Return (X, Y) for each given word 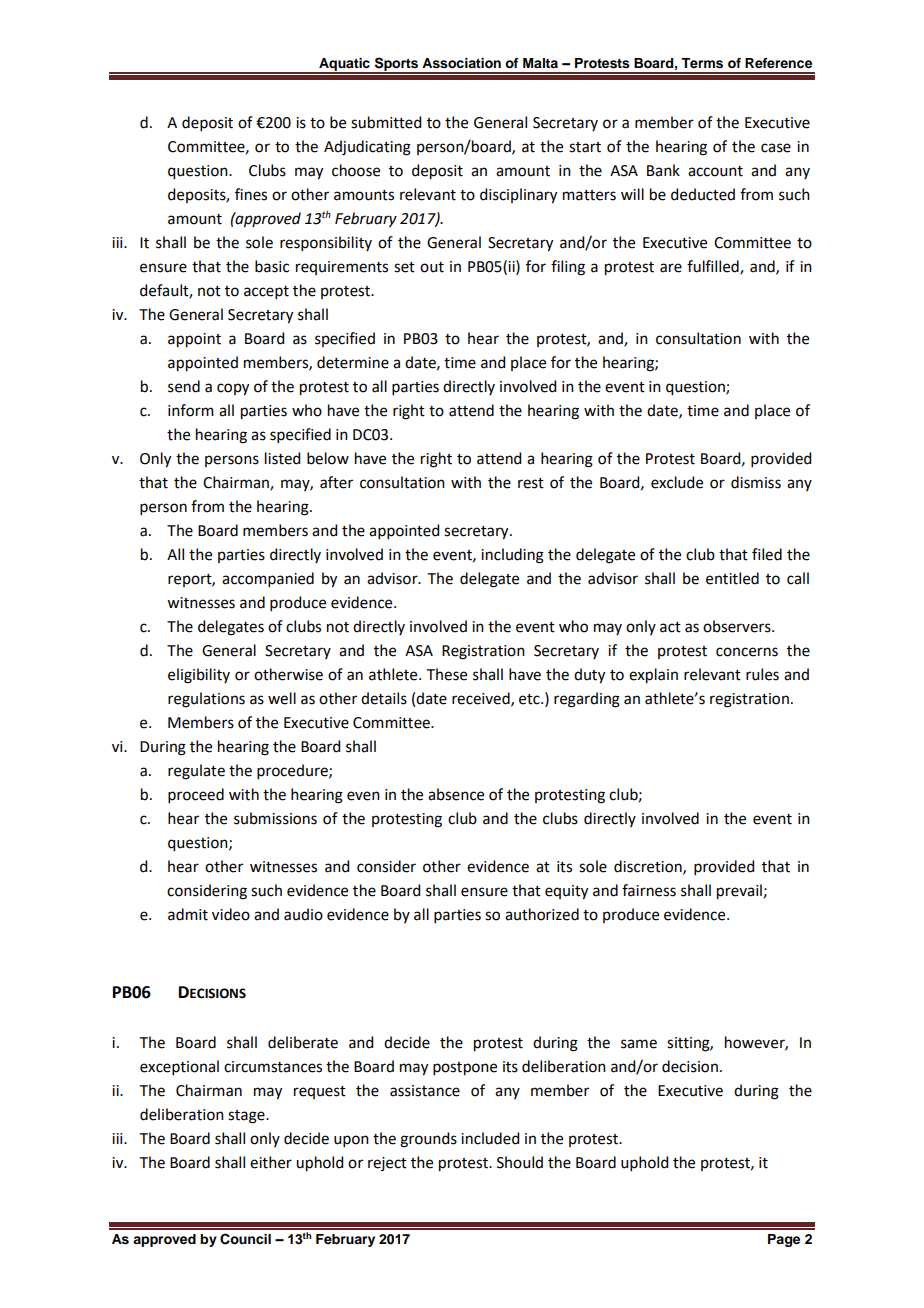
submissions (275, 818)
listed (282, 458)
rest (531, 483)
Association (461, 63)
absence (456, 794)
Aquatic (344, 65)
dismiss (756, 482)
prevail (739, 892)
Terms (702, 63)
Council (245, 1239)
